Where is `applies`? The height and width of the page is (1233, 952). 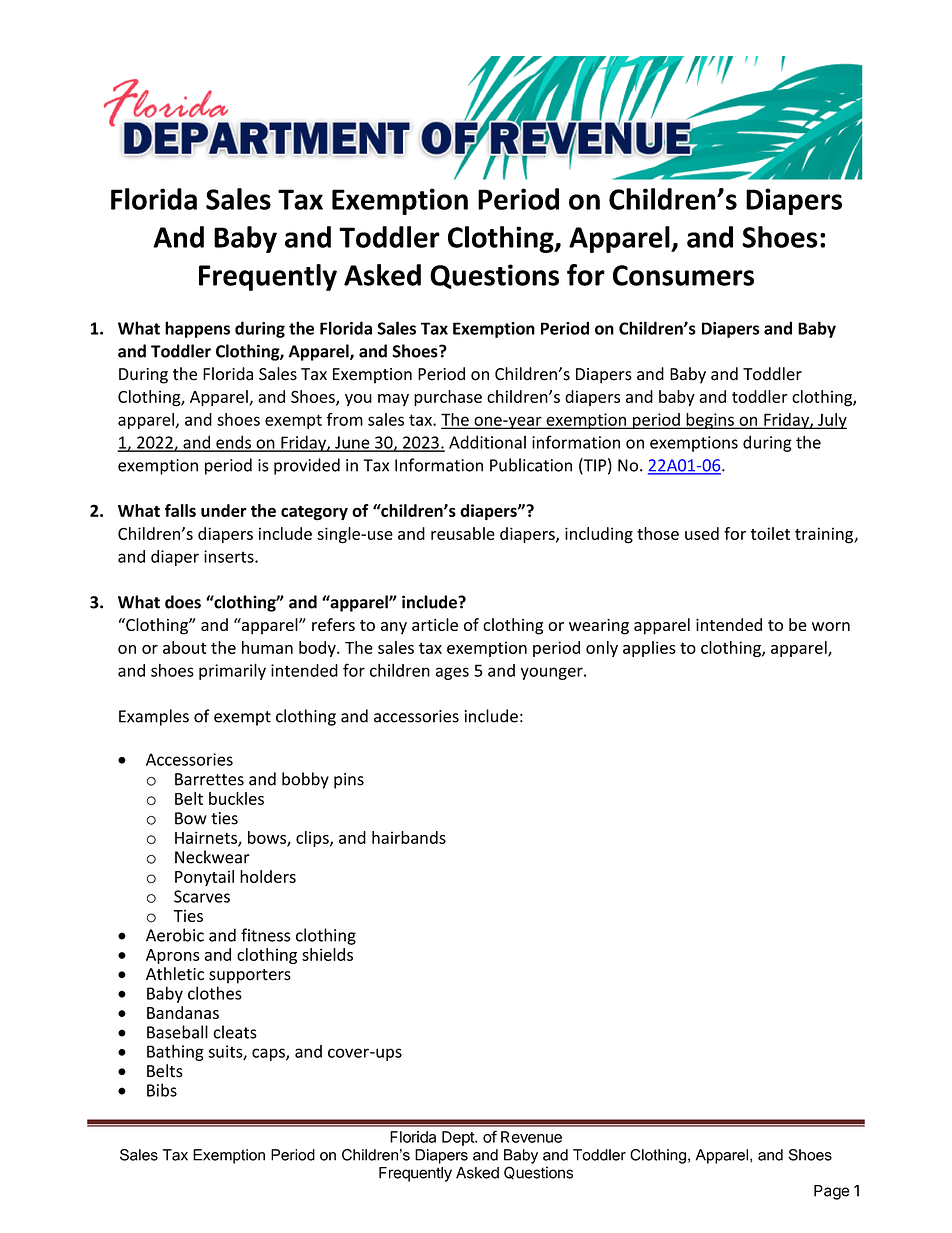
applies is located at coordinates (649, 649).
